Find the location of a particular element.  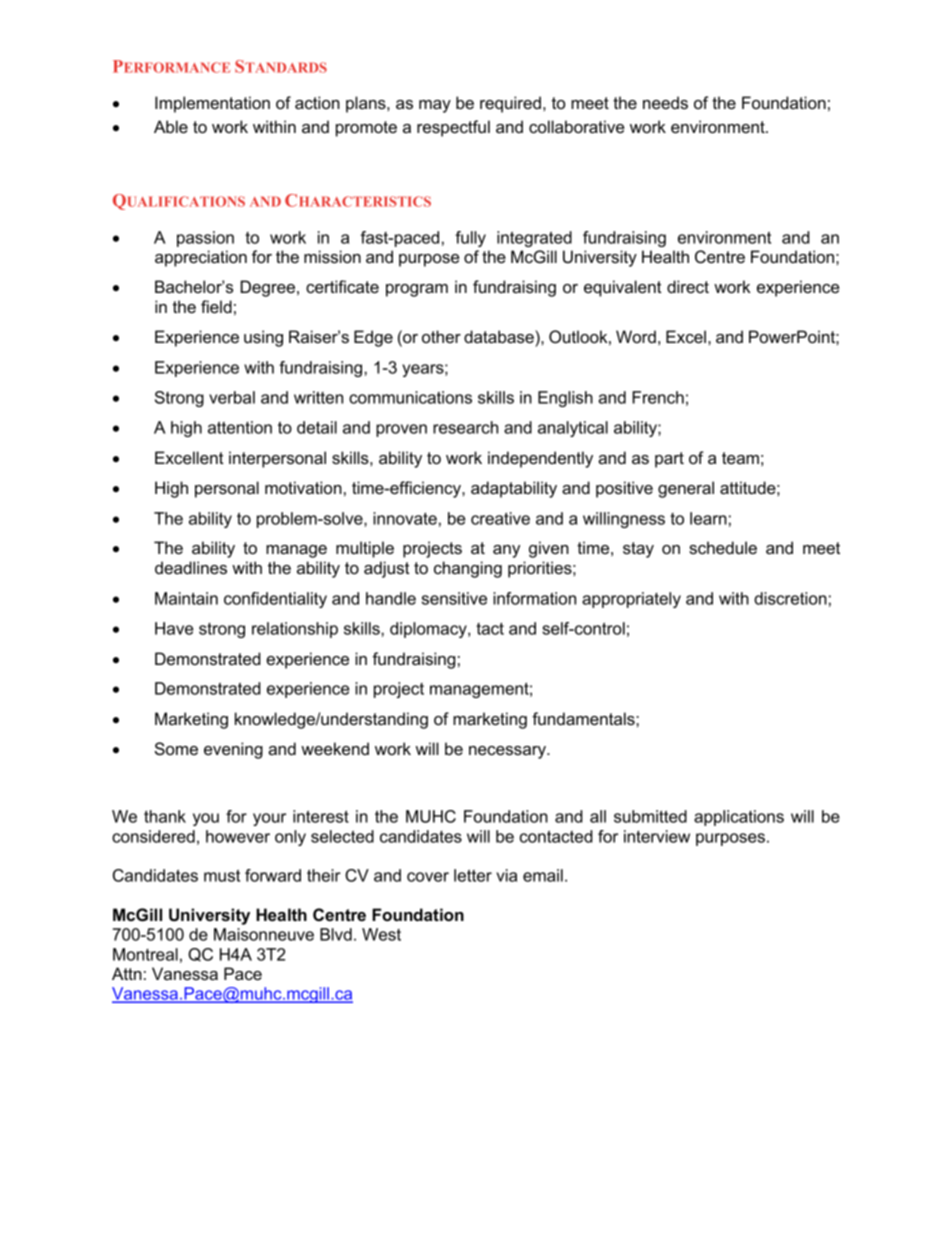

French is located at coordinates (658, 397).
